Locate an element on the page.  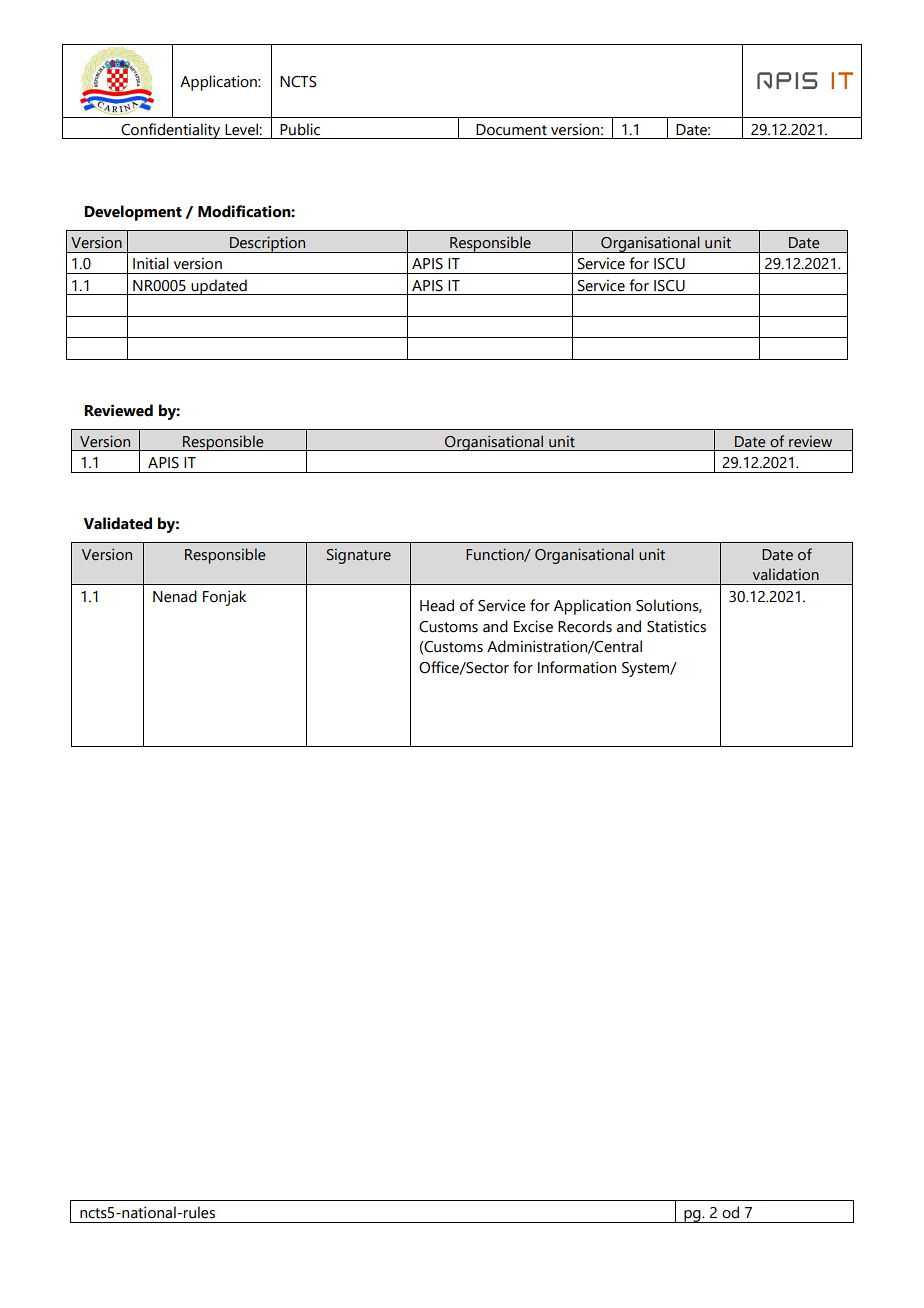
Excise is located at coordinates (533, 626).
